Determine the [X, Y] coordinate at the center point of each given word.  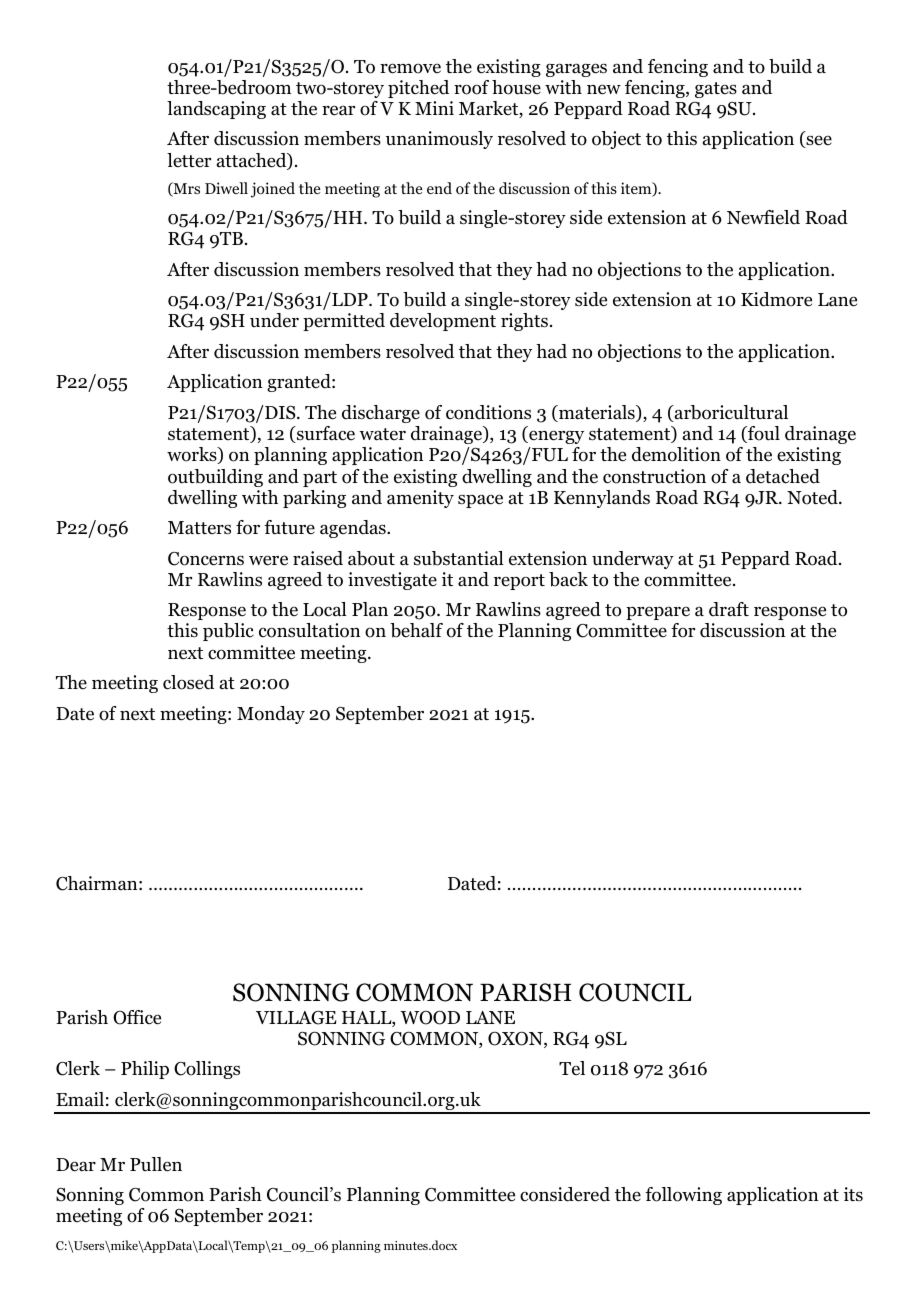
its [853, 1194]
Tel [572, 1068]
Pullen [156, 1164]
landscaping [216, 110]
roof [471, 87]
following [683, 1196]
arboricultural [730, 413]
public [228, 632]
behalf [416, 630]
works [193, 455]
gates [716, 90]
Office [137, 1017]
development [443, 322]
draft [729, 609]
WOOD [430, 1017]
